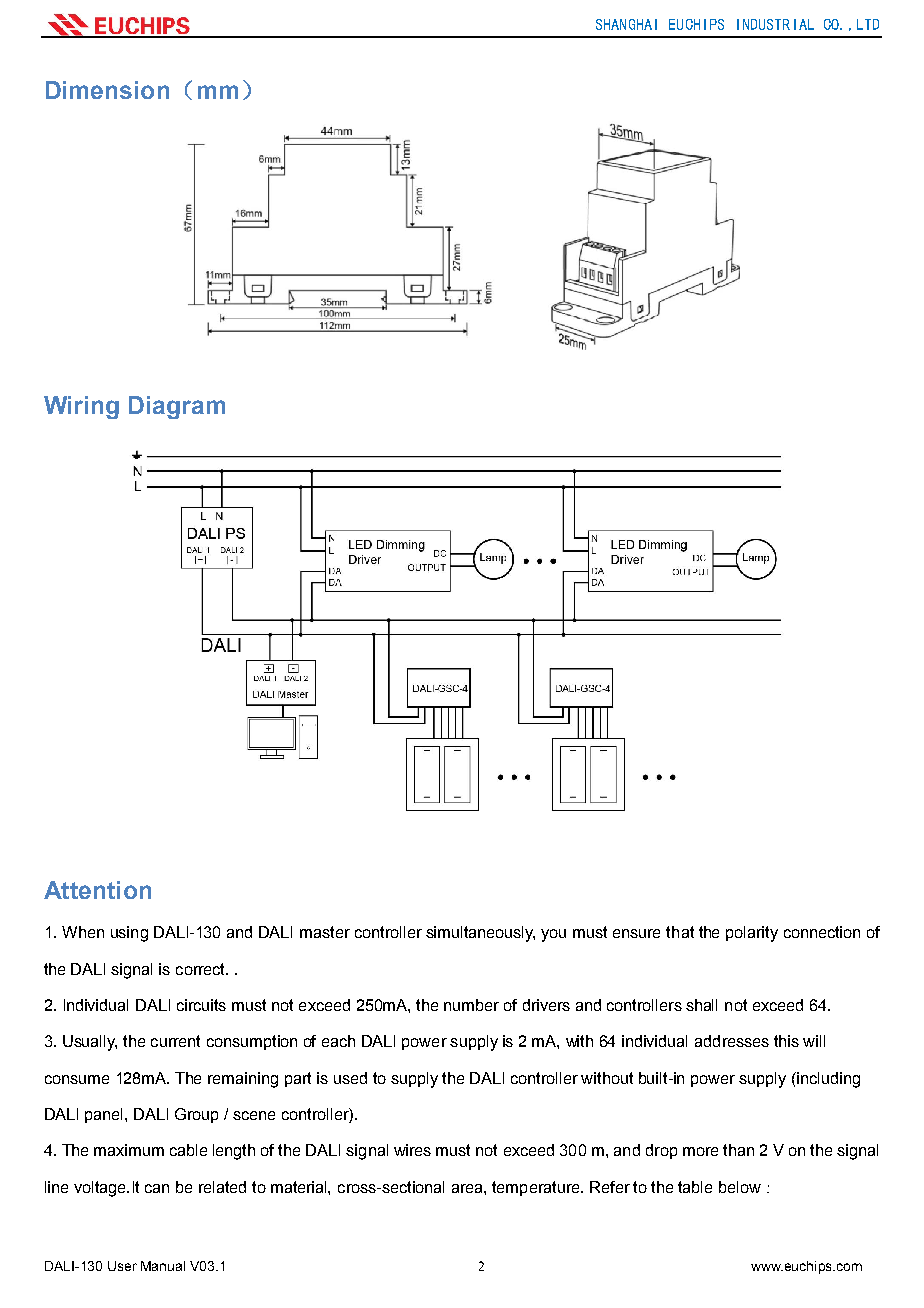  I want to click on using, so click(129, 934).
